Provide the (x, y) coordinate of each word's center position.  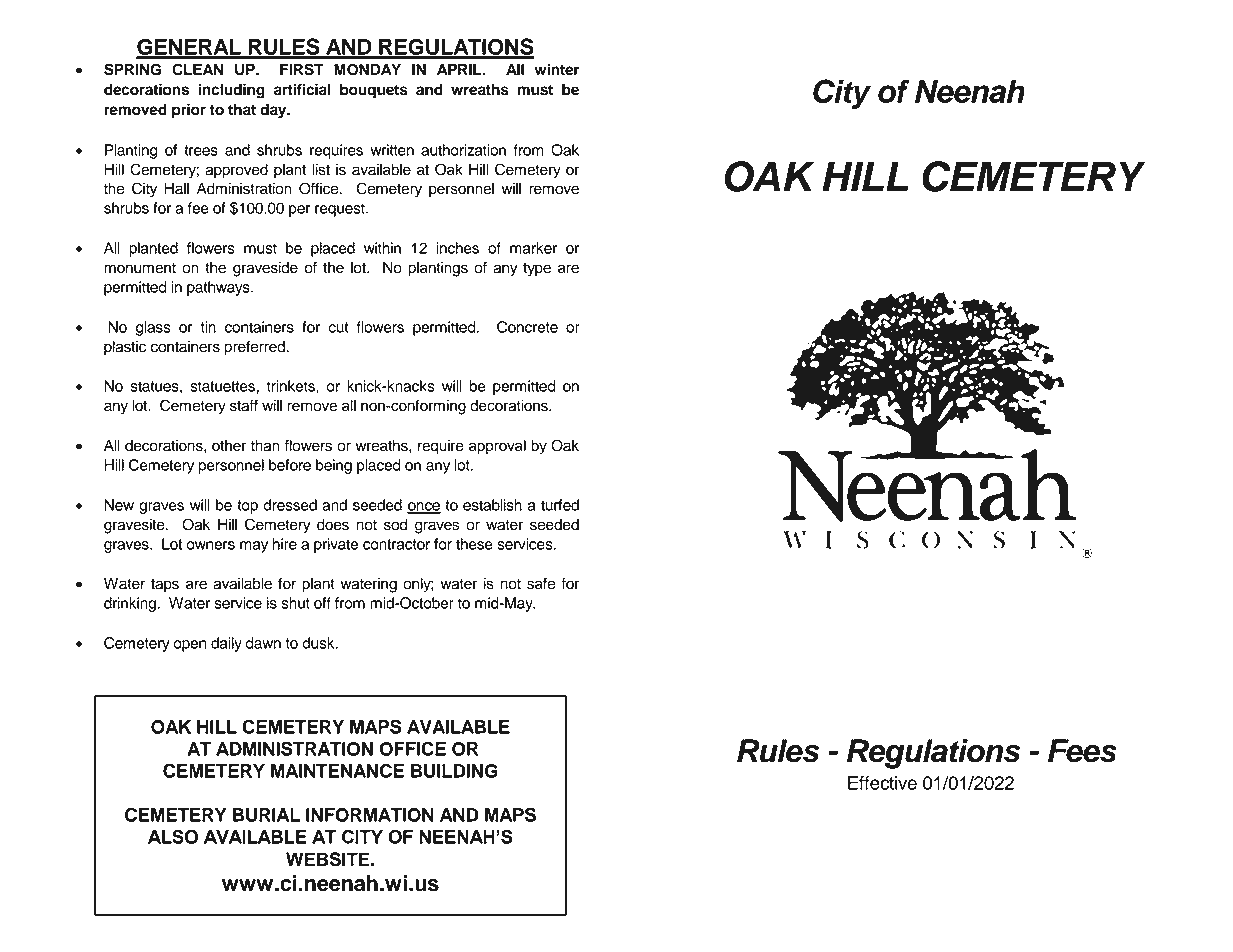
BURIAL (266, 815)
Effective (882, 783)
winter (556, 69)
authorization (463, 150)
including (231, 91)
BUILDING (454, 771)
